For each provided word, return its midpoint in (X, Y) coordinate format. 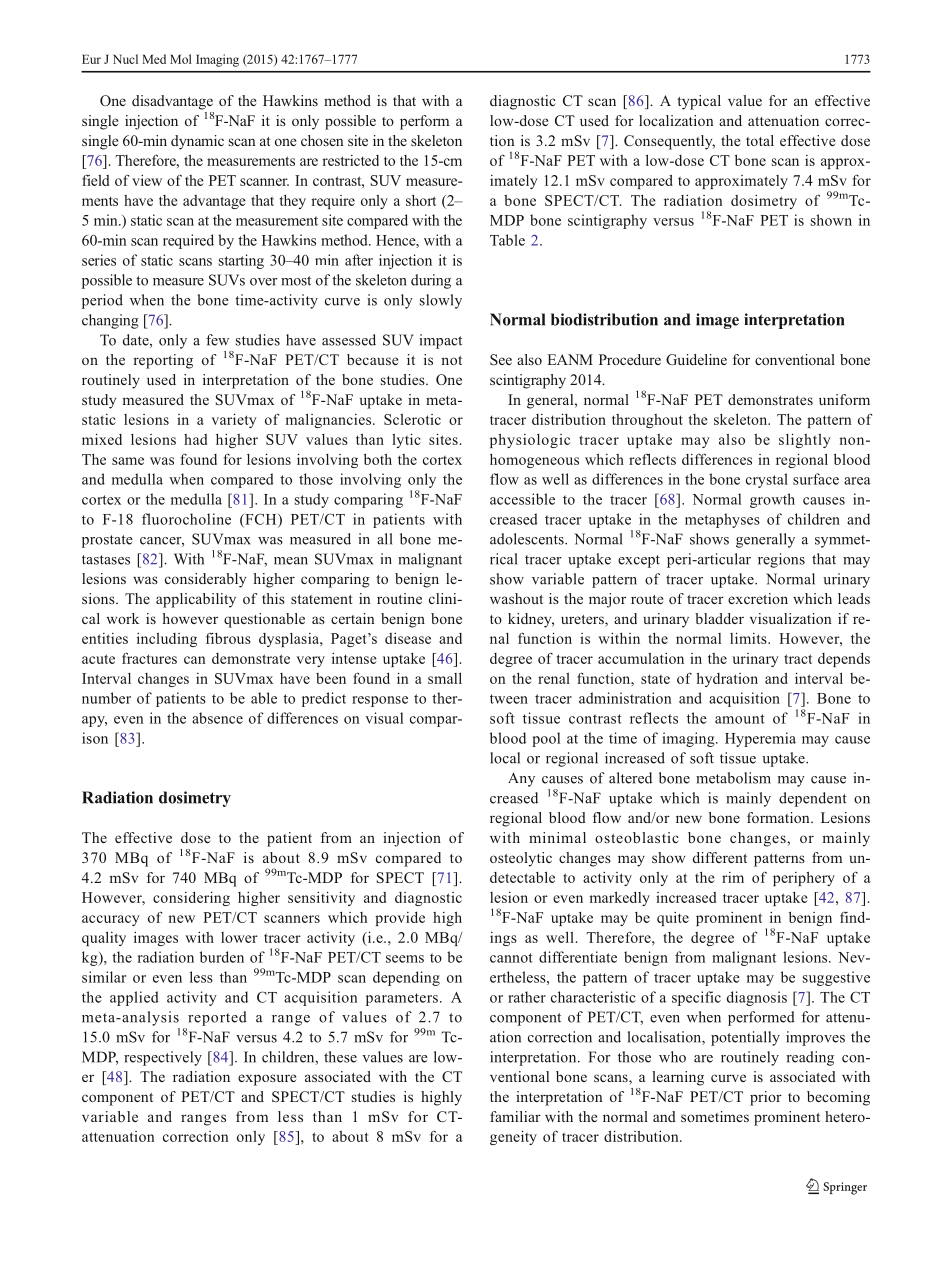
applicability (196, 600)
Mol (181, 59)
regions (781, 560)
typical (699, 102)
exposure (267, 1080)
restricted (350, 160)
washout (516, 598)
